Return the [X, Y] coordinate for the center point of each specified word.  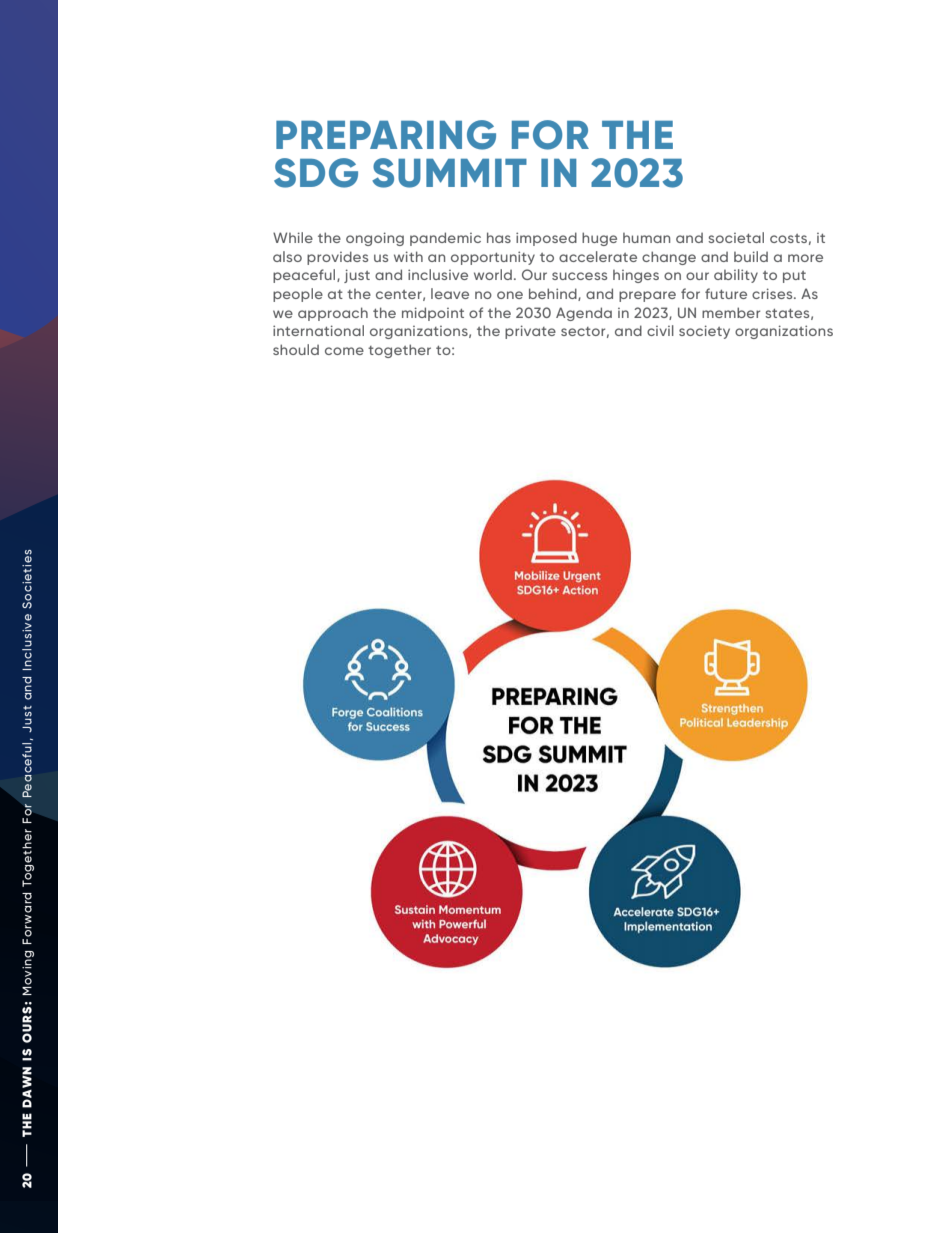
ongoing [375, 239]
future [726, 293]
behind [554, 294]
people [298, 295]
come [344, 351]
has [499, 237]
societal [736, 237]
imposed [546, 239]
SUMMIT [449, 173]
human [646, 238]
